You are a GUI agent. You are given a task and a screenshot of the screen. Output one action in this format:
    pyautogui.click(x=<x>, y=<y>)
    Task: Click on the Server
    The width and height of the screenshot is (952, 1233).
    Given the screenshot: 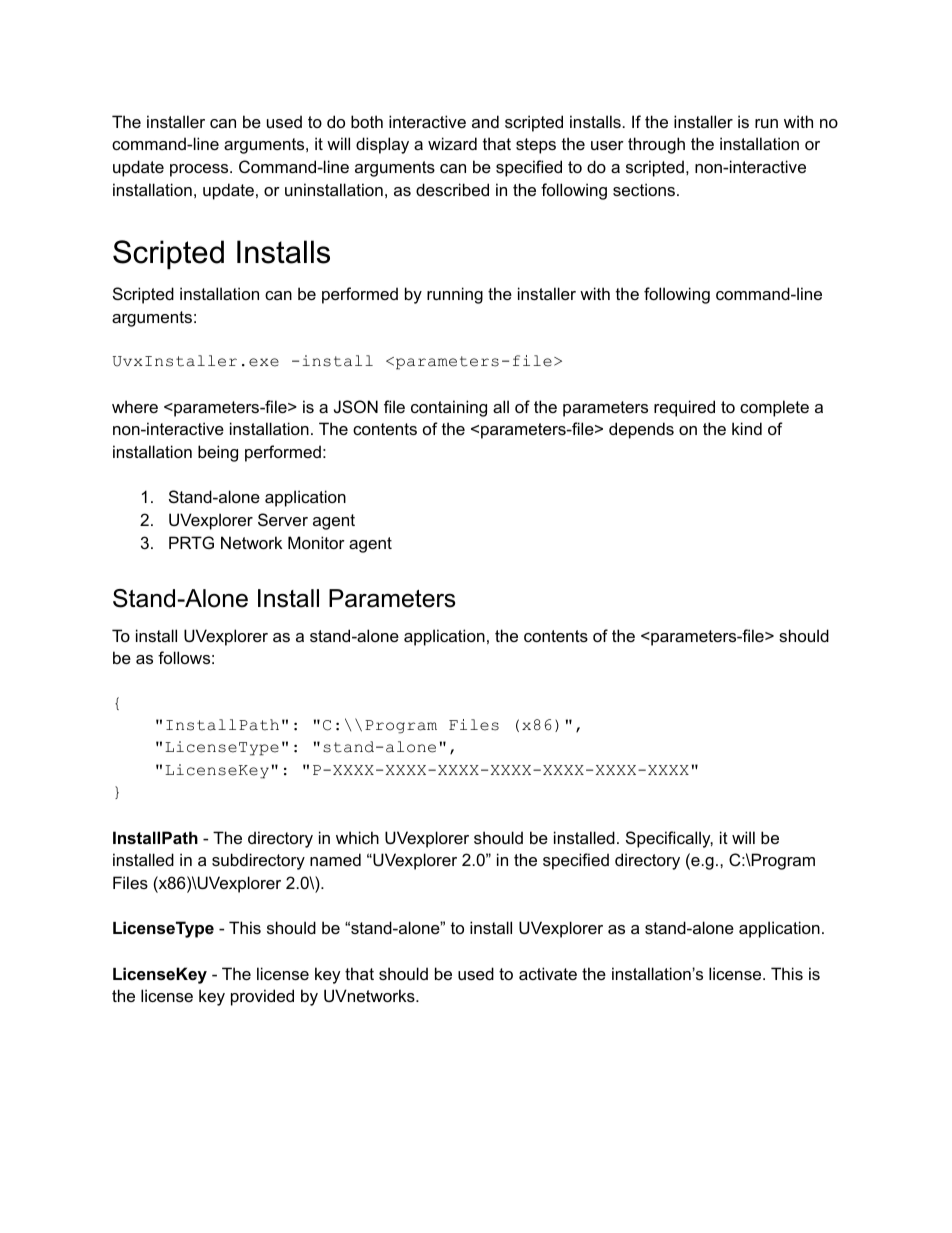 What is the action you would take?
    pyautogui.click(x=283, y=519)
